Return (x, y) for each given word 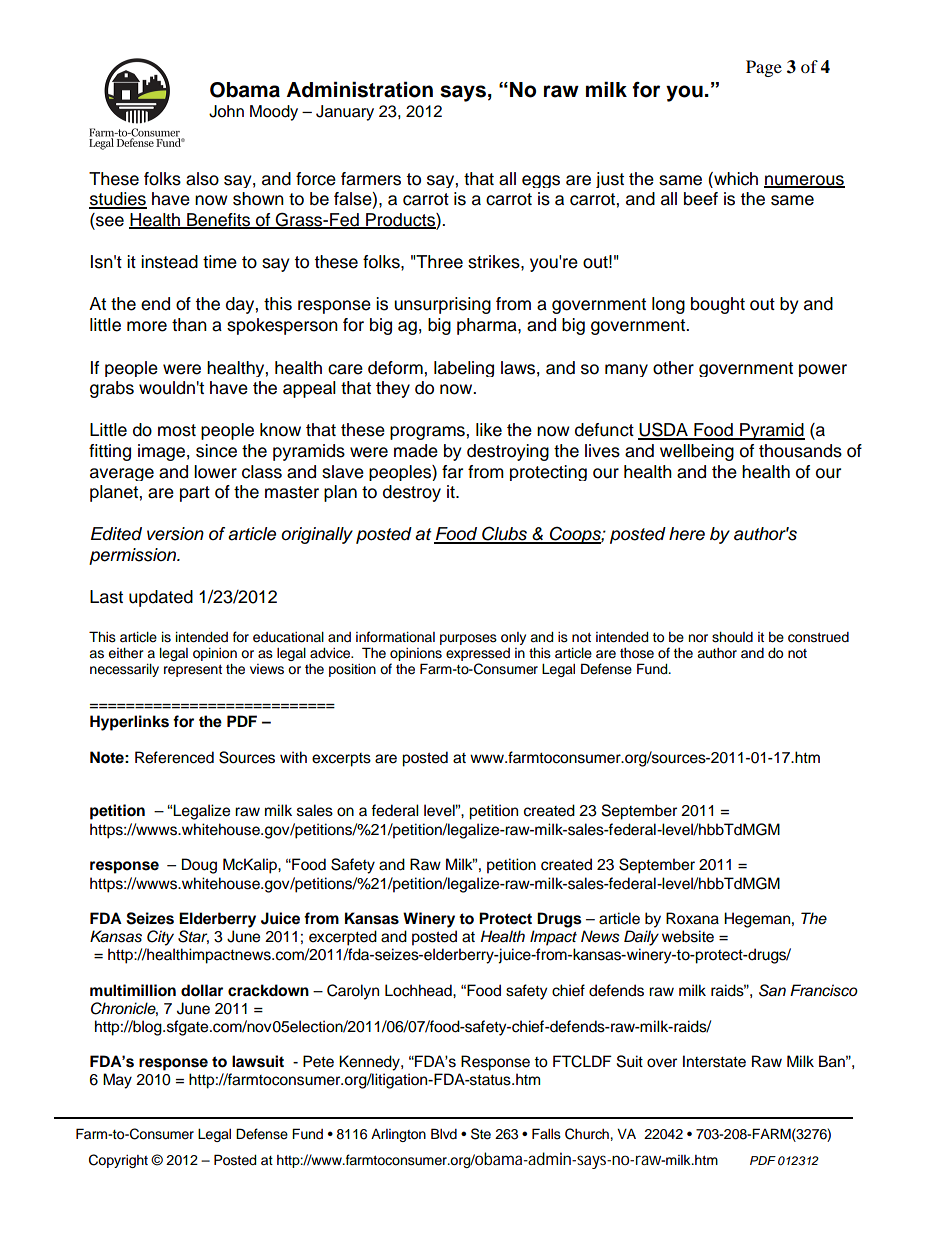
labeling (464, 369)
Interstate (714, 1061)
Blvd (444, 1133)
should (732, 637)
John (226, 111)
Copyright (118, 1161)
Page (764, 68)
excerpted (343, 938)
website (688, 936)
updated (161, 598)
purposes (468, 639)
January (345, 113)
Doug (199, 866)
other (673, 368)
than (189, 325)
